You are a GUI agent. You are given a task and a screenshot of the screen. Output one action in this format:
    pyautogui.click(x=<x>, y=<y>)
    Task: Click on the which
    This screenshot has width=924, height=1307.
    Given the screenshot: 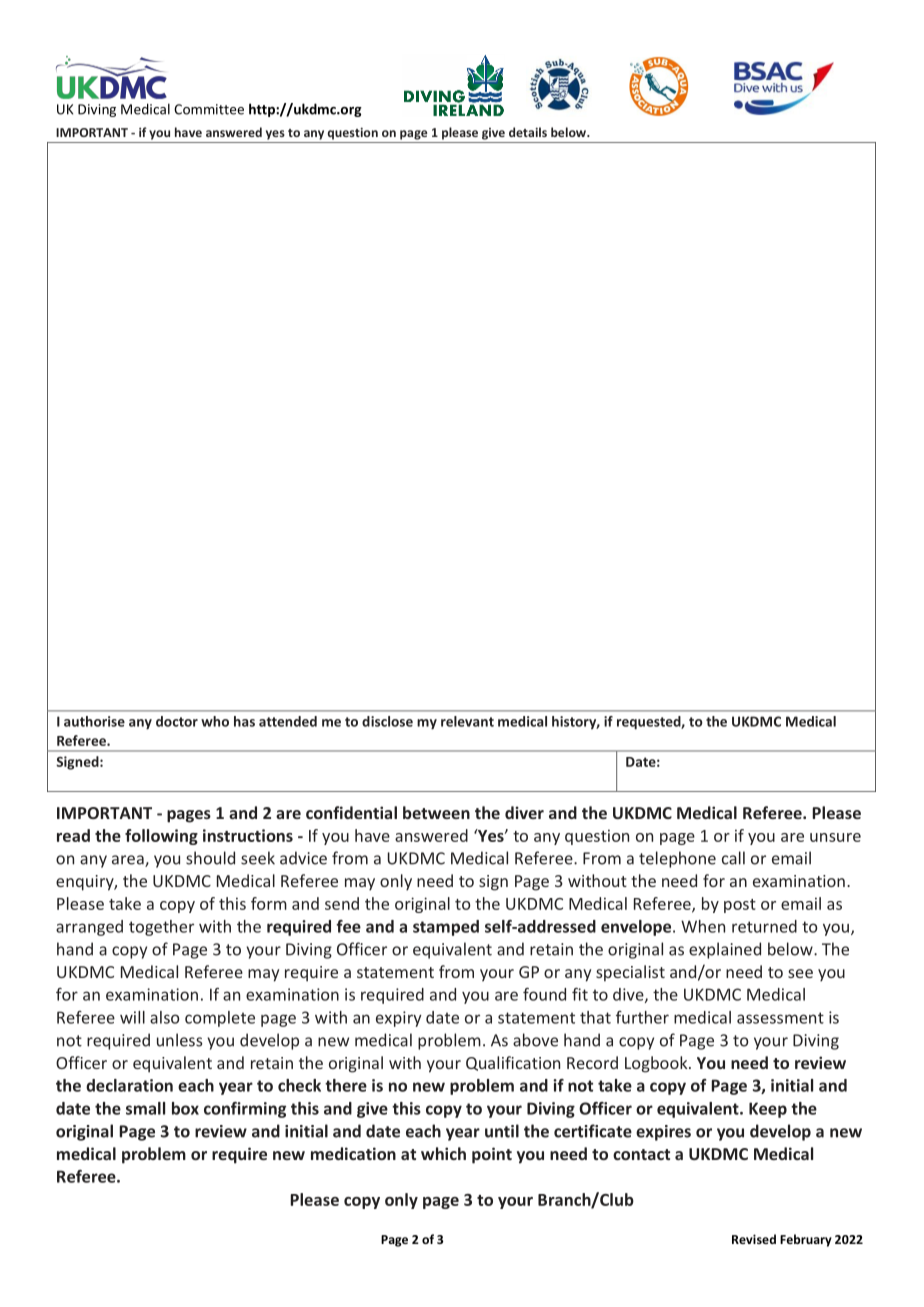 What is the action you would take?
    pyautogui.click(x=443, y=1153)
